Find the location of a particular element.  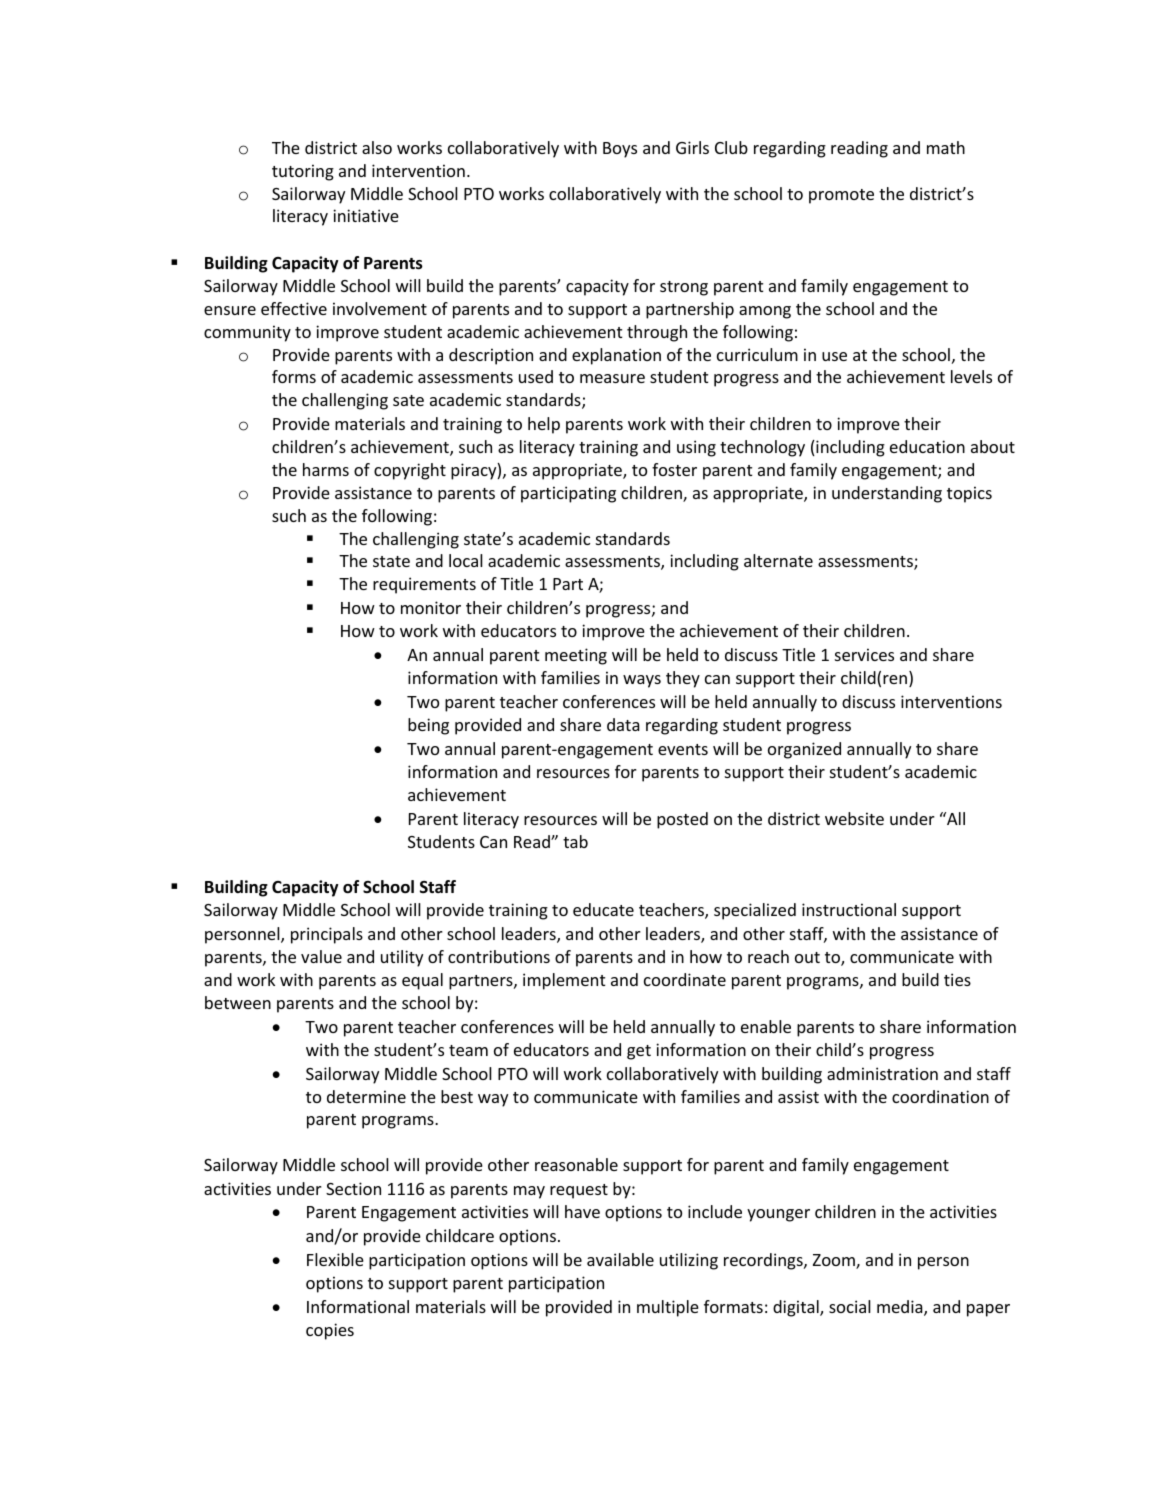

foster is located at coordinates (674, 469).
